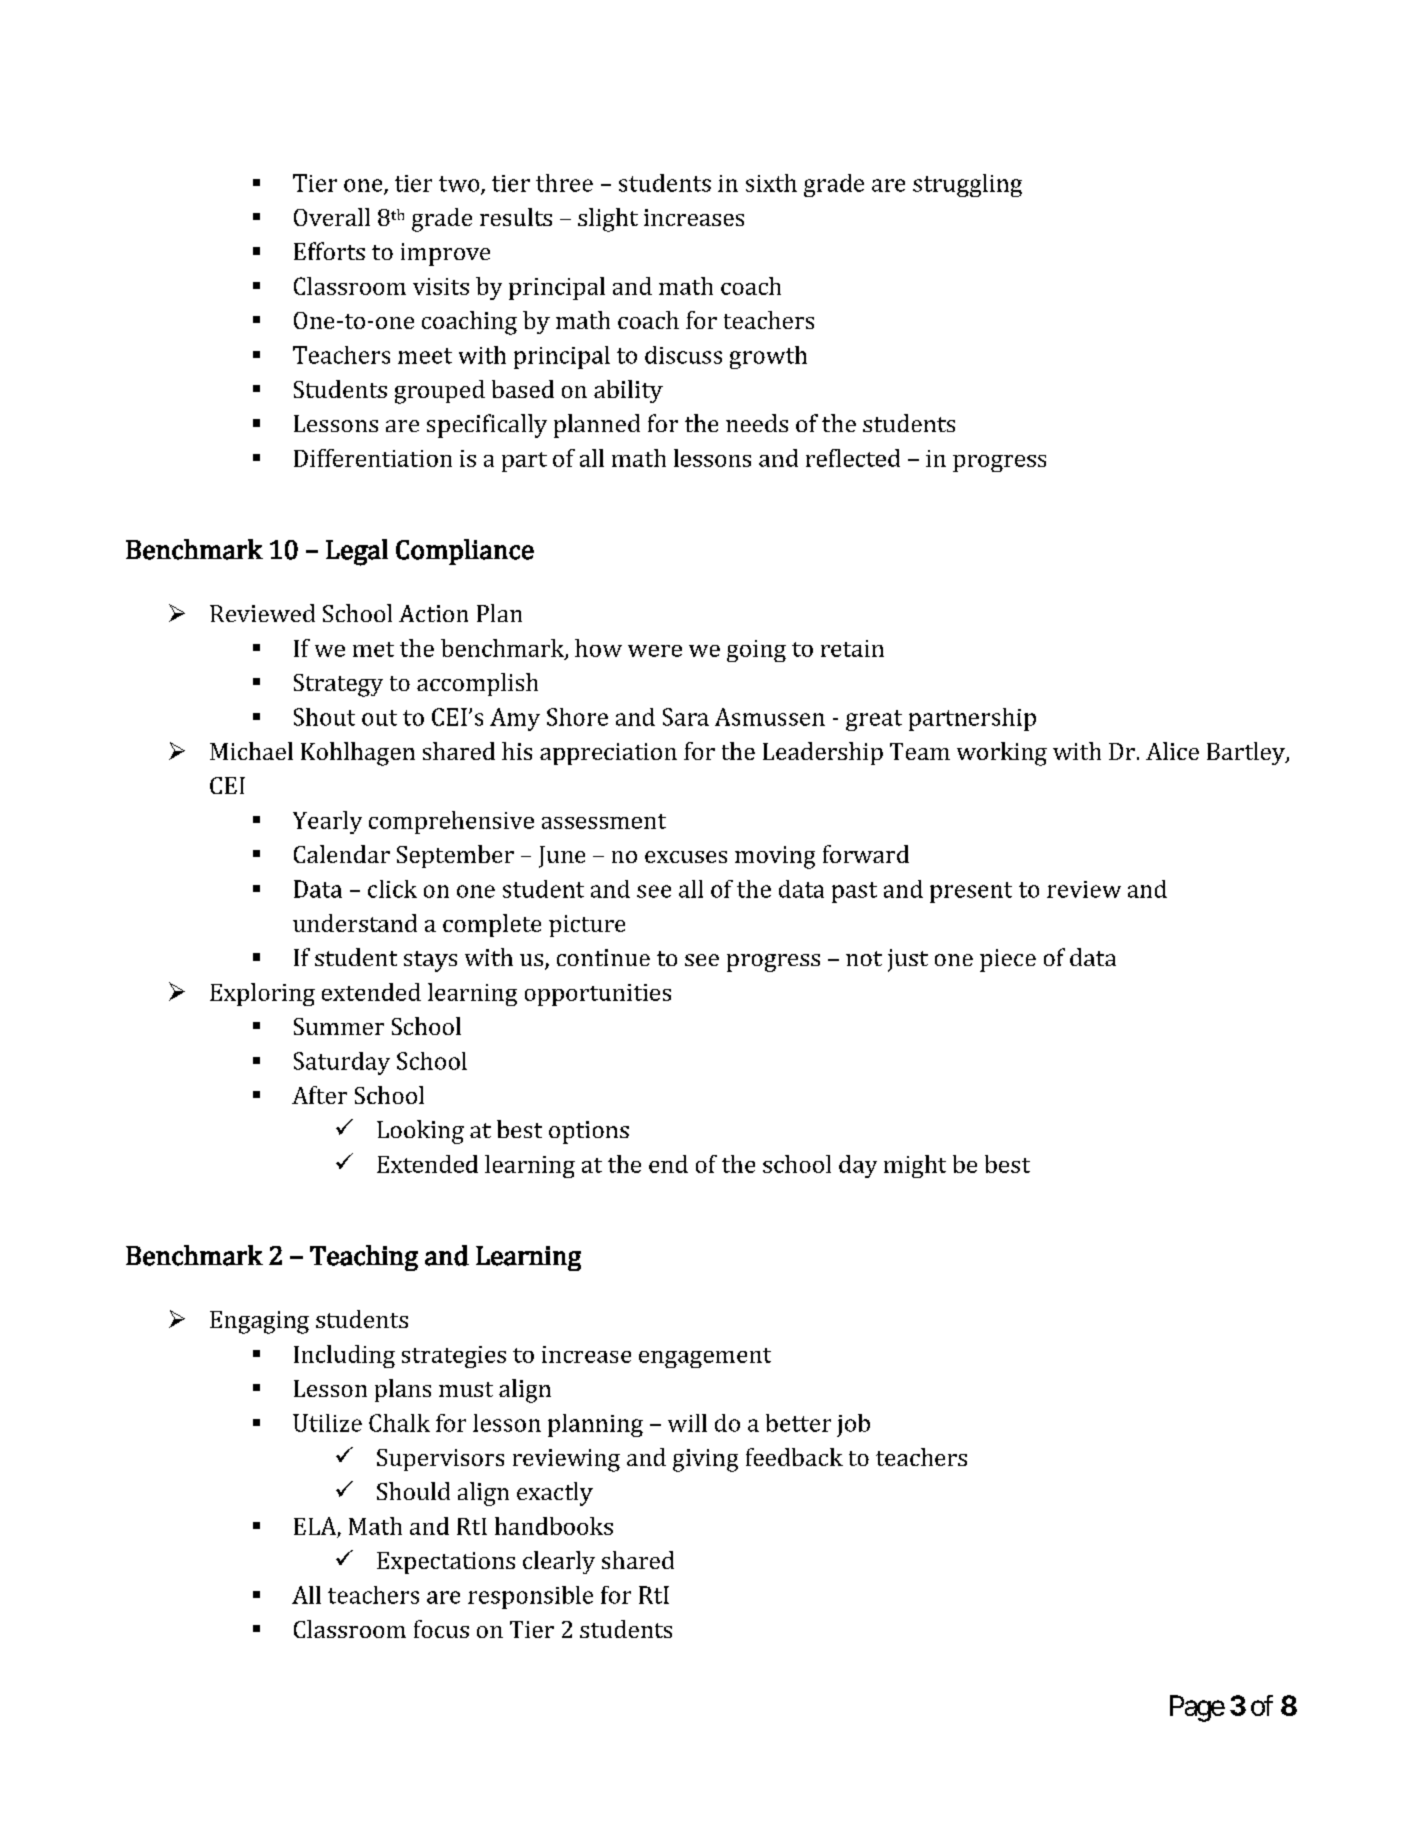 The image size is (1419, 1837). I want to click on moving, so click(775, 857).
